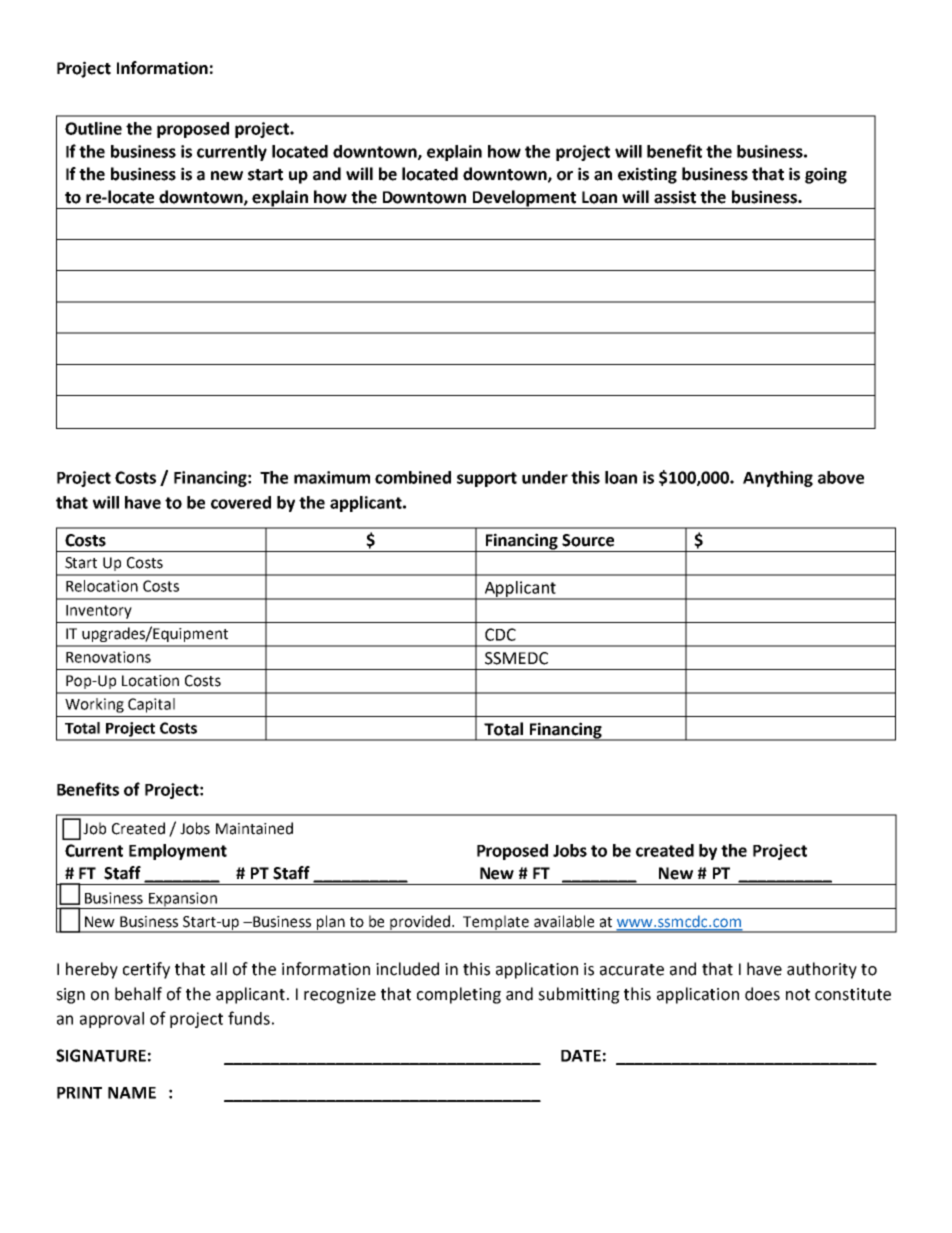 The width and height of the image is (952, 1233). I want to click on going, so click(826, 175).
